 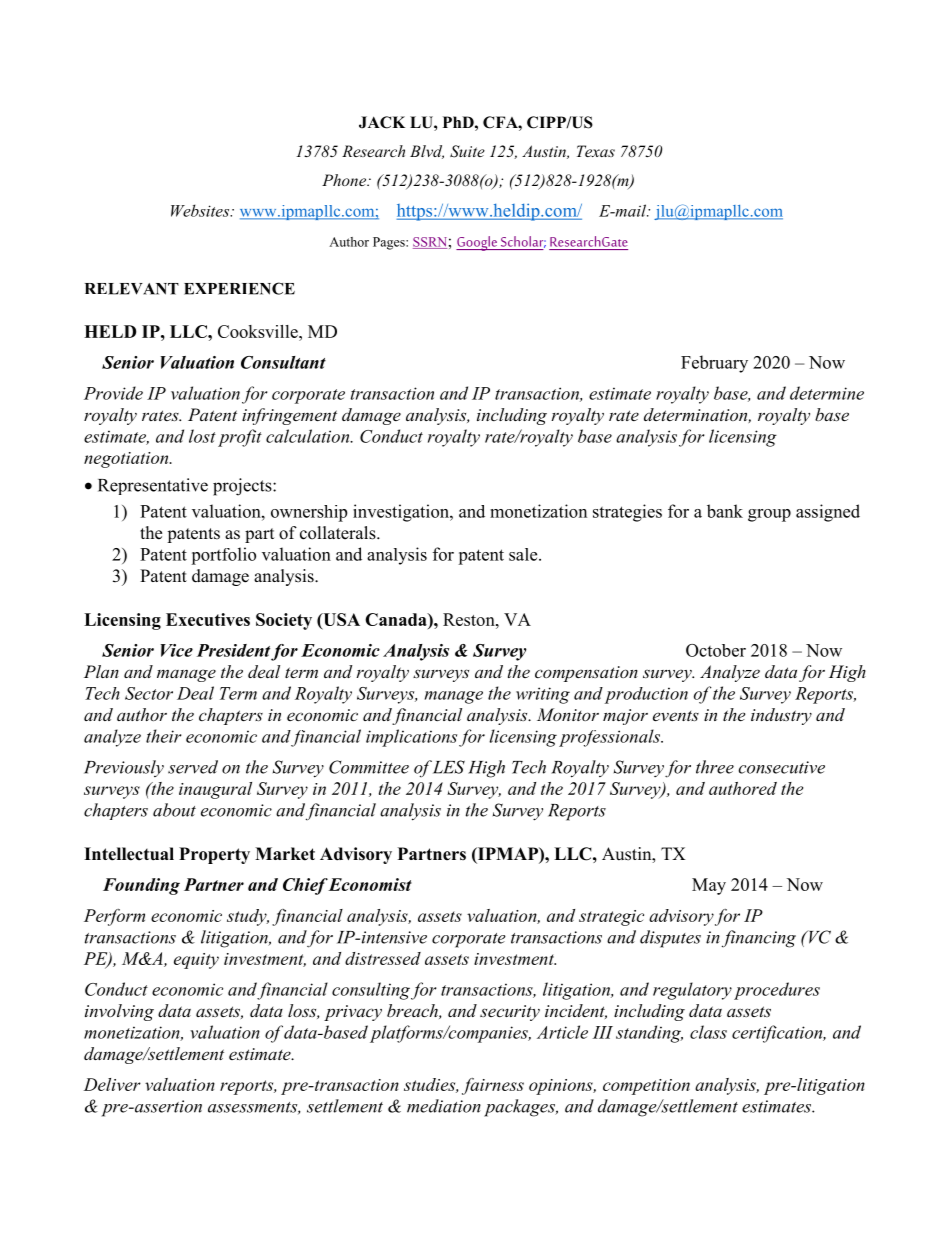 What do you see at coordinates (112, 1084) in the screenshot?
I see `Deliver` at bounding box center [112, 1084].
